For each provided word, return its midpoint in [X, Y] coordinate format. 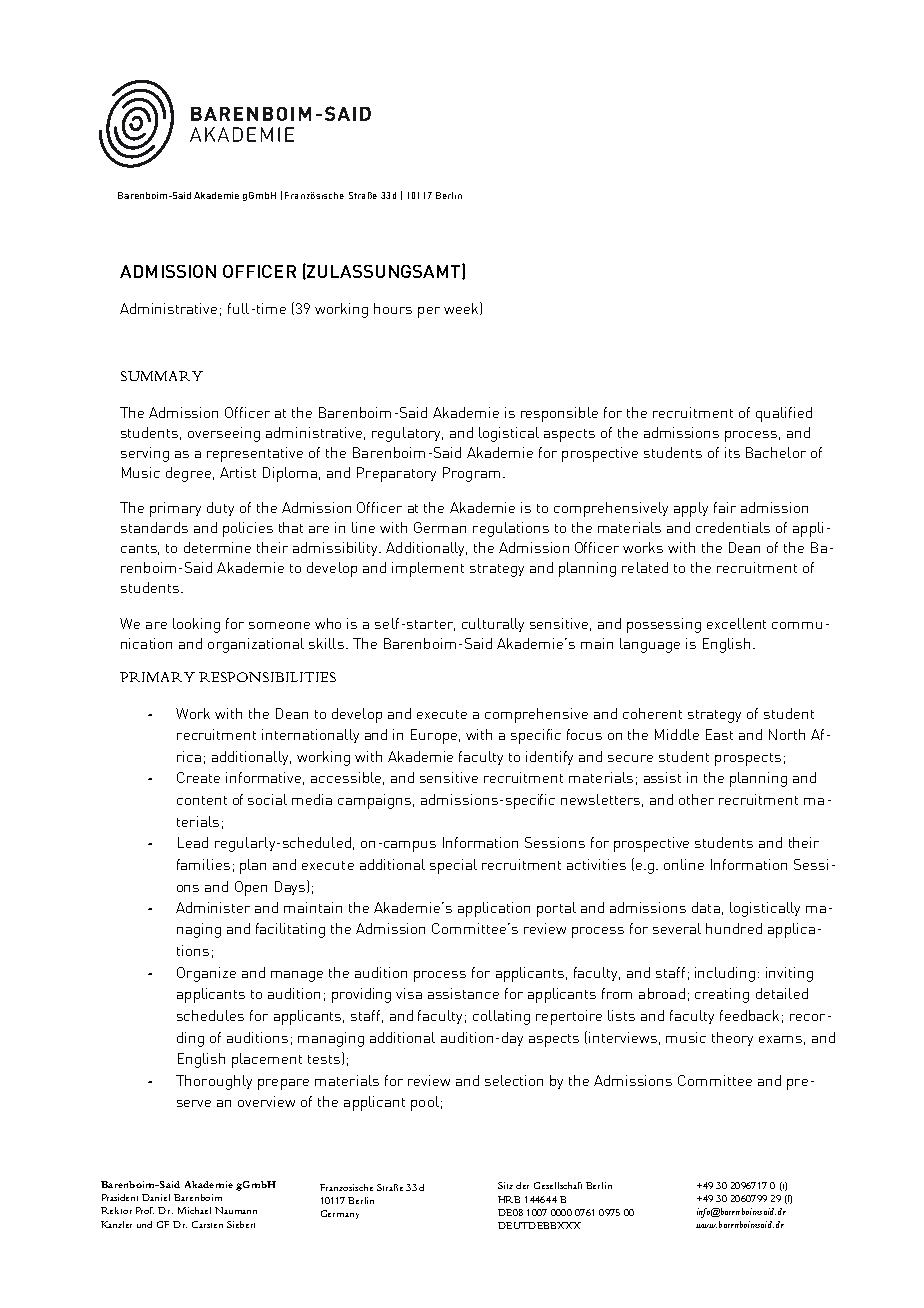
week [462, 308]
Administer [213, 907]
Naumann [236, 1210]
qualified [784, 414]
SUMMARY [162, 376]
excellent [736, 623]
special [453, 866]
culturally [493, 625]
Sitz [505, 1185]
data [706, 907]
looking [196, 625]
